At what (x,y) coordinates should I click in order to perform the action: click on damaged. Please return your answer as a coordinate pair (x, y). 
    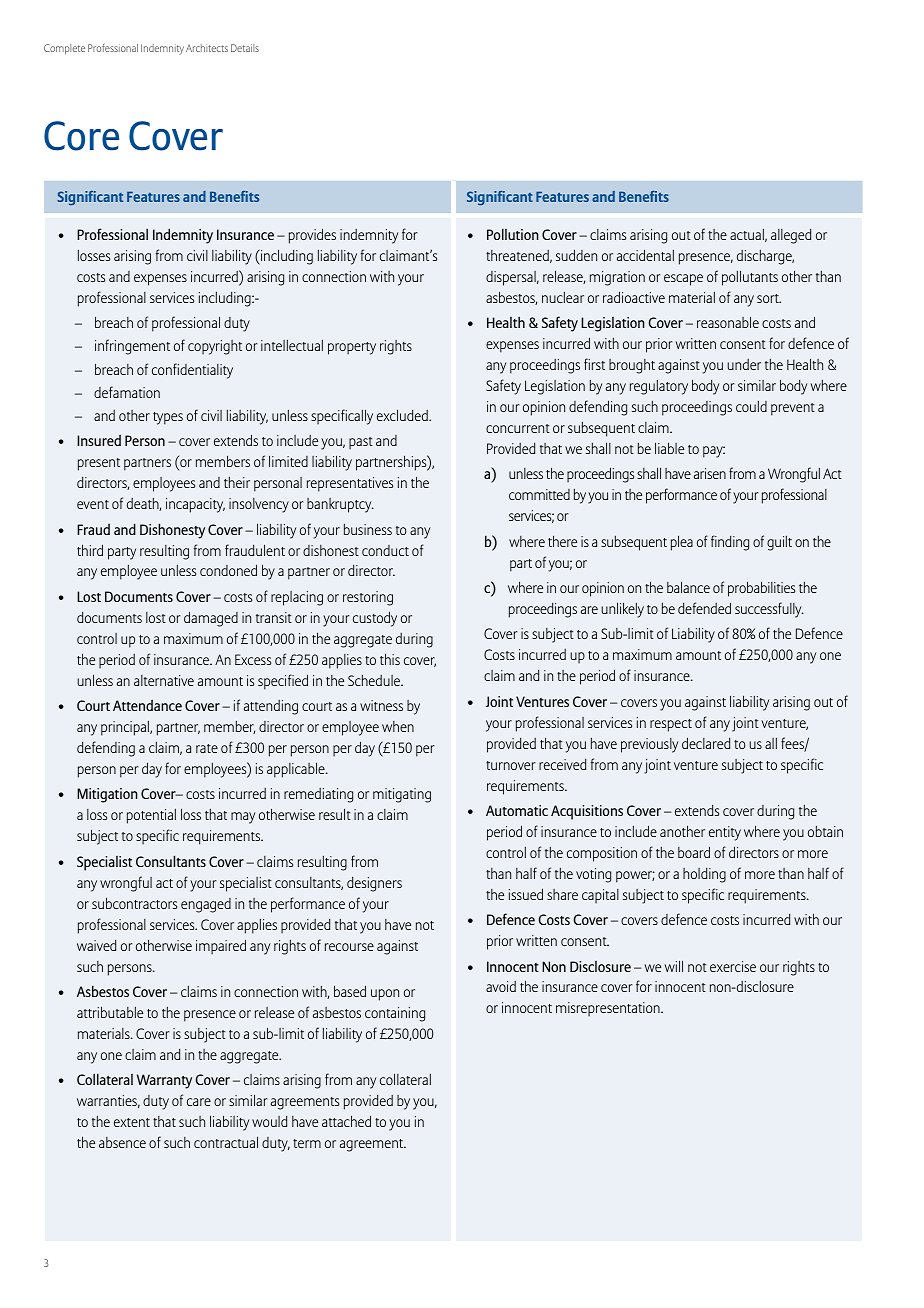
    Looking at the image, I should click on (211, 619).
